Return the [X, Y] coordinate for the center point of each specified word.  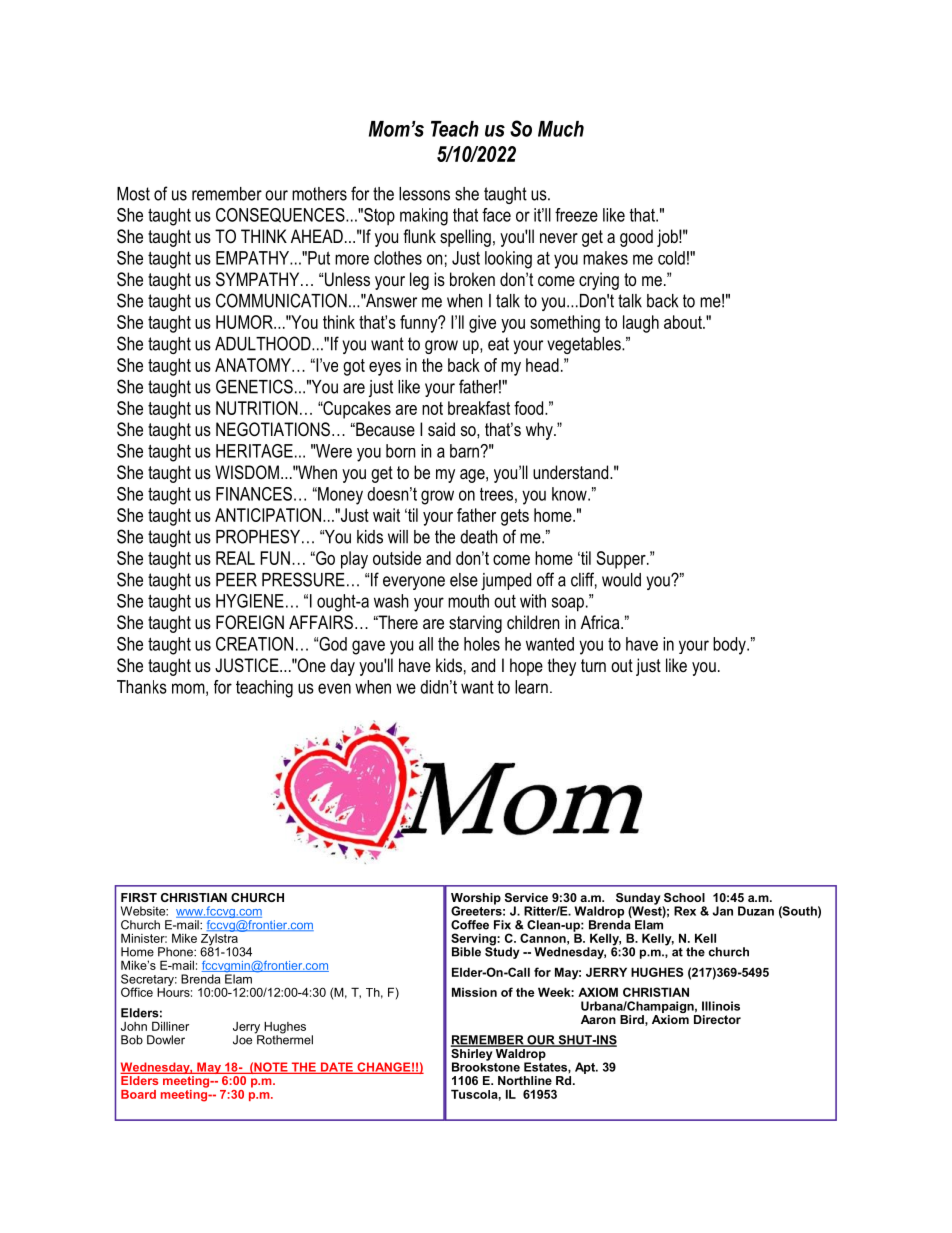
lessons [424, 194]
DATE [336, 1068]
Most [133, 194]
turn [593, 665]
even [334, 688]
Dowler [166, 1040]
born [400, 451]
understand [572, 472]
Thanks [142, 687]
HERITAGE [254, 451]
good [636, 238]
